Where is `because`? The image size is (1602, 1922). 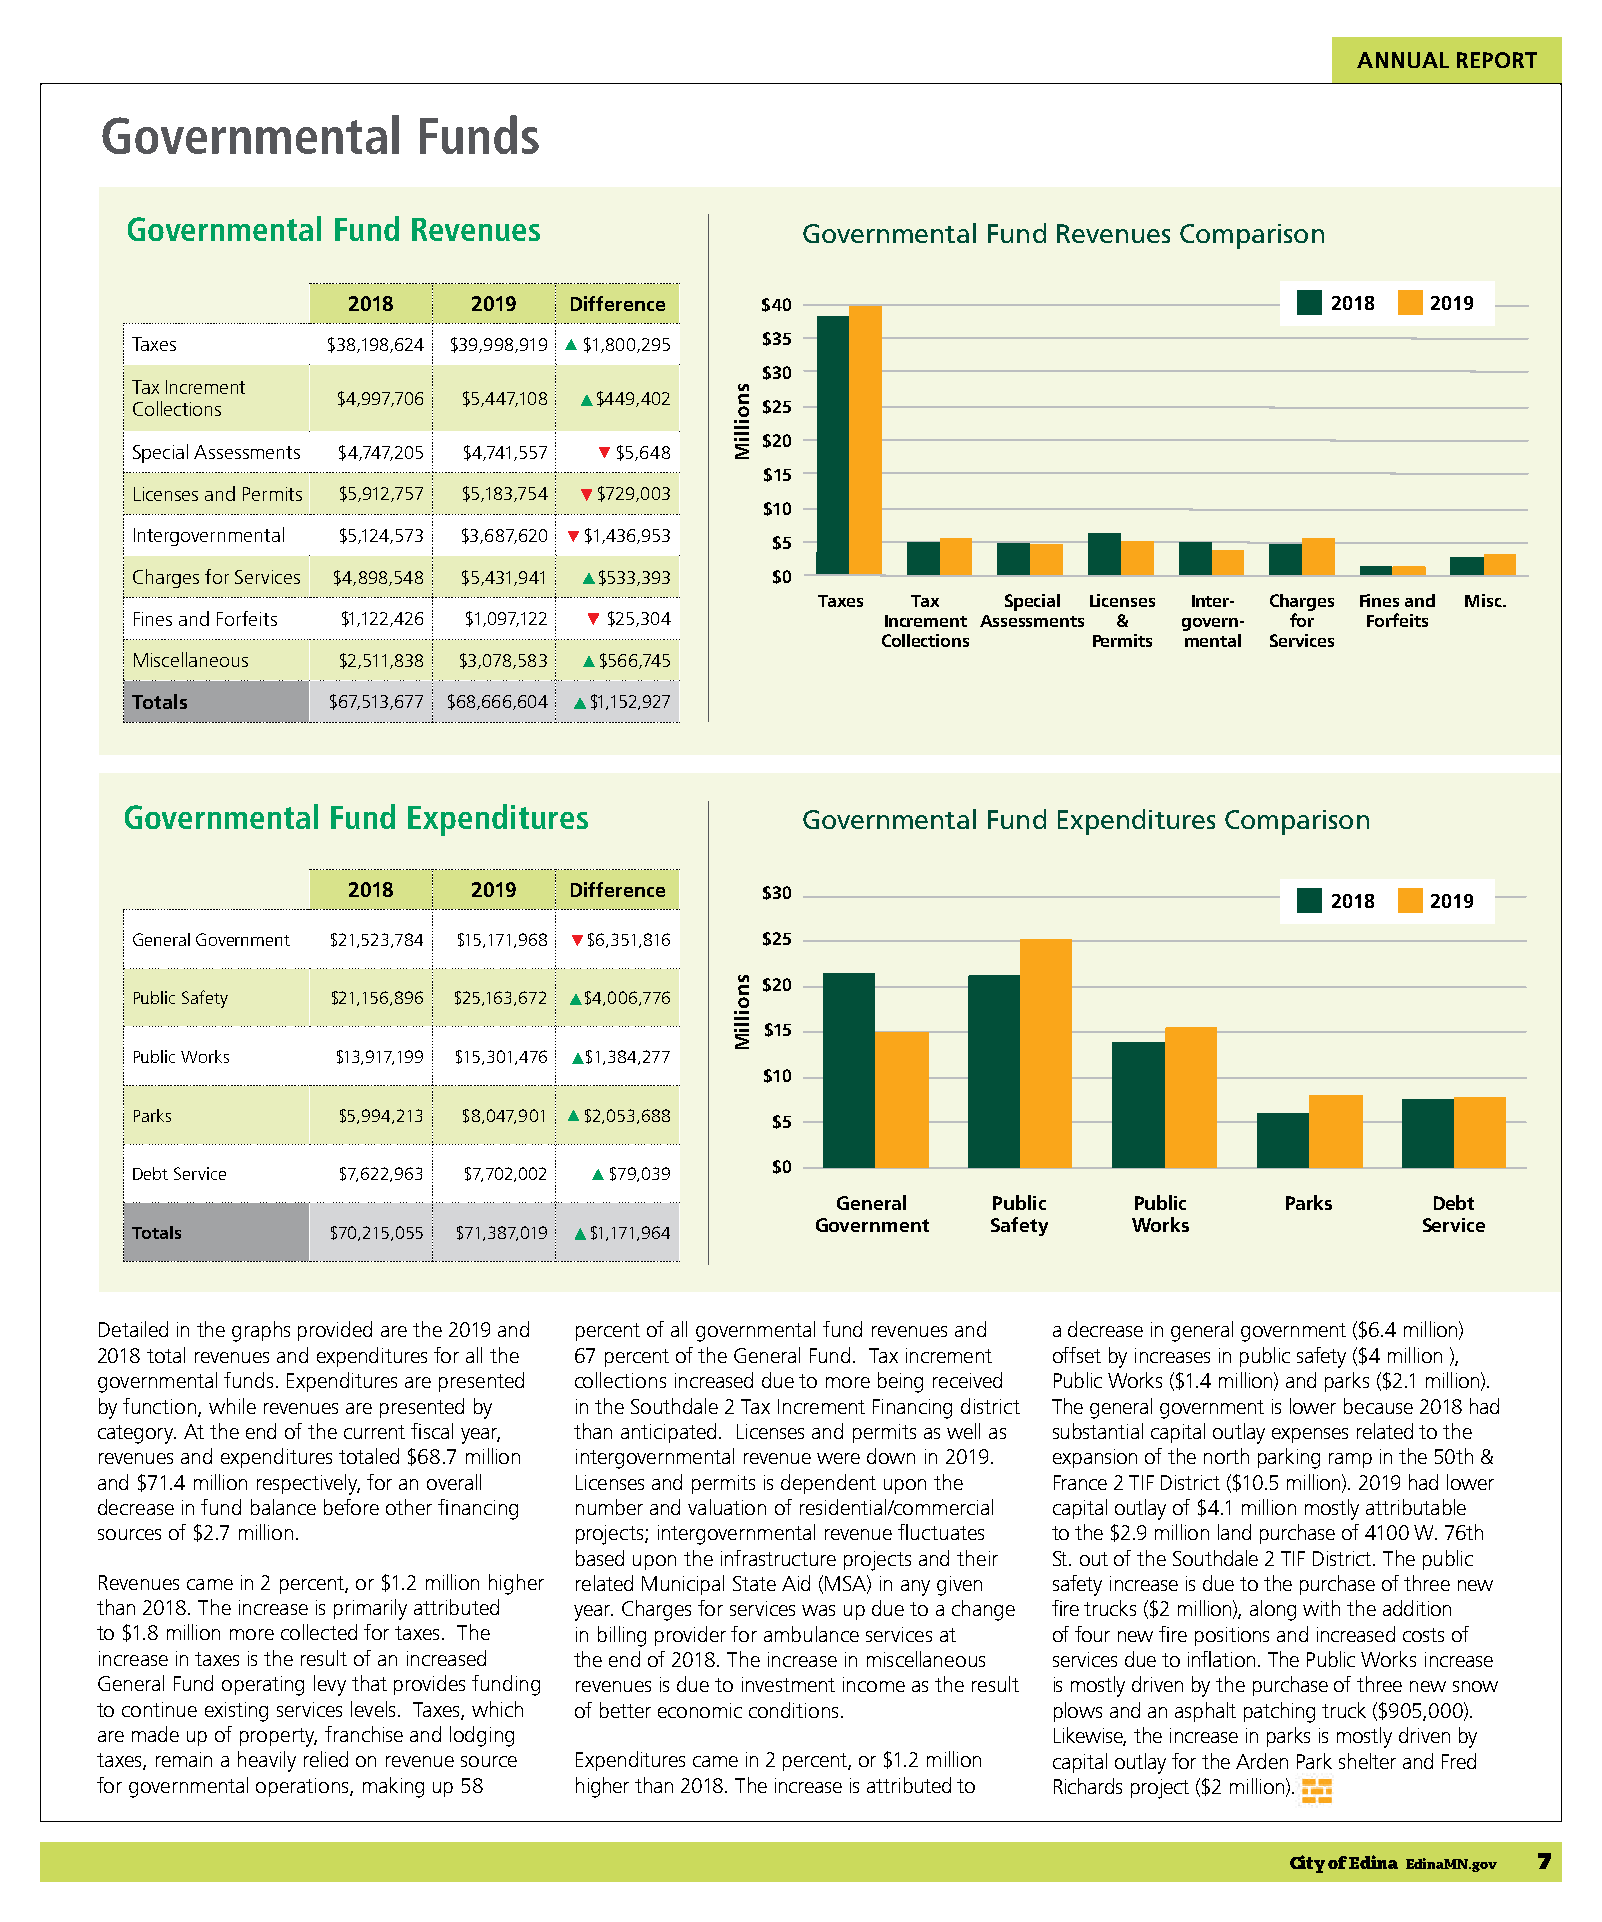 because is located at coordinates (1378, 1406).
